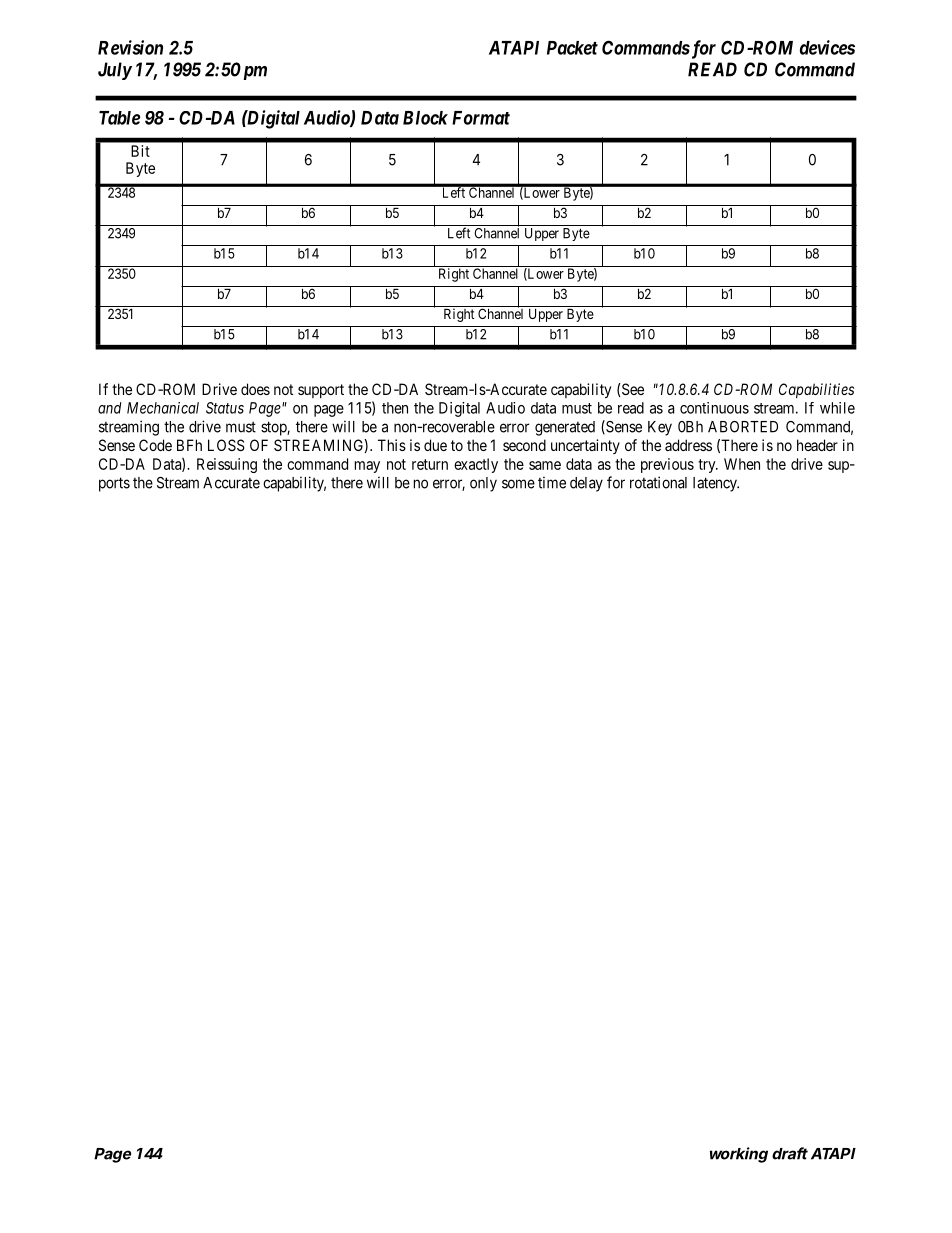 The image size is (952, 1233). What do you see at coordinates (425, 118) in the page?
I see `Block` at bounding box center [425, 118].
